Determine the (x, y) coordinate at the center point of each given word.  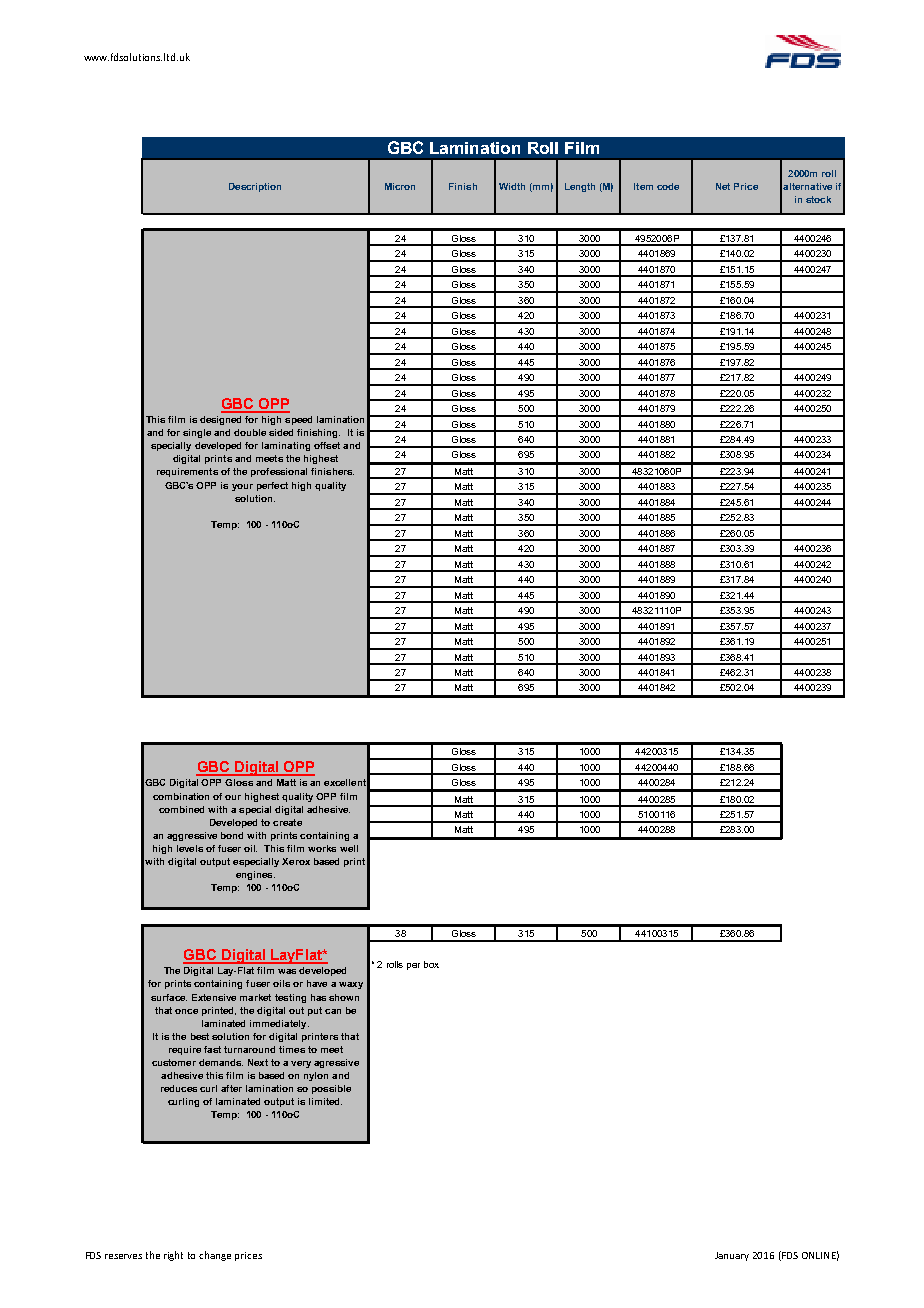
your (242, 487)
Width (512, 186)
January (732, 1256)
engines (255, 875)
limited (325, 1101)
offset (327, 445)
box (431, 964)
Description (255, 187)
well (349, 848)
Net (723, 186)
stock (818, 199)
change (215, 1256)
